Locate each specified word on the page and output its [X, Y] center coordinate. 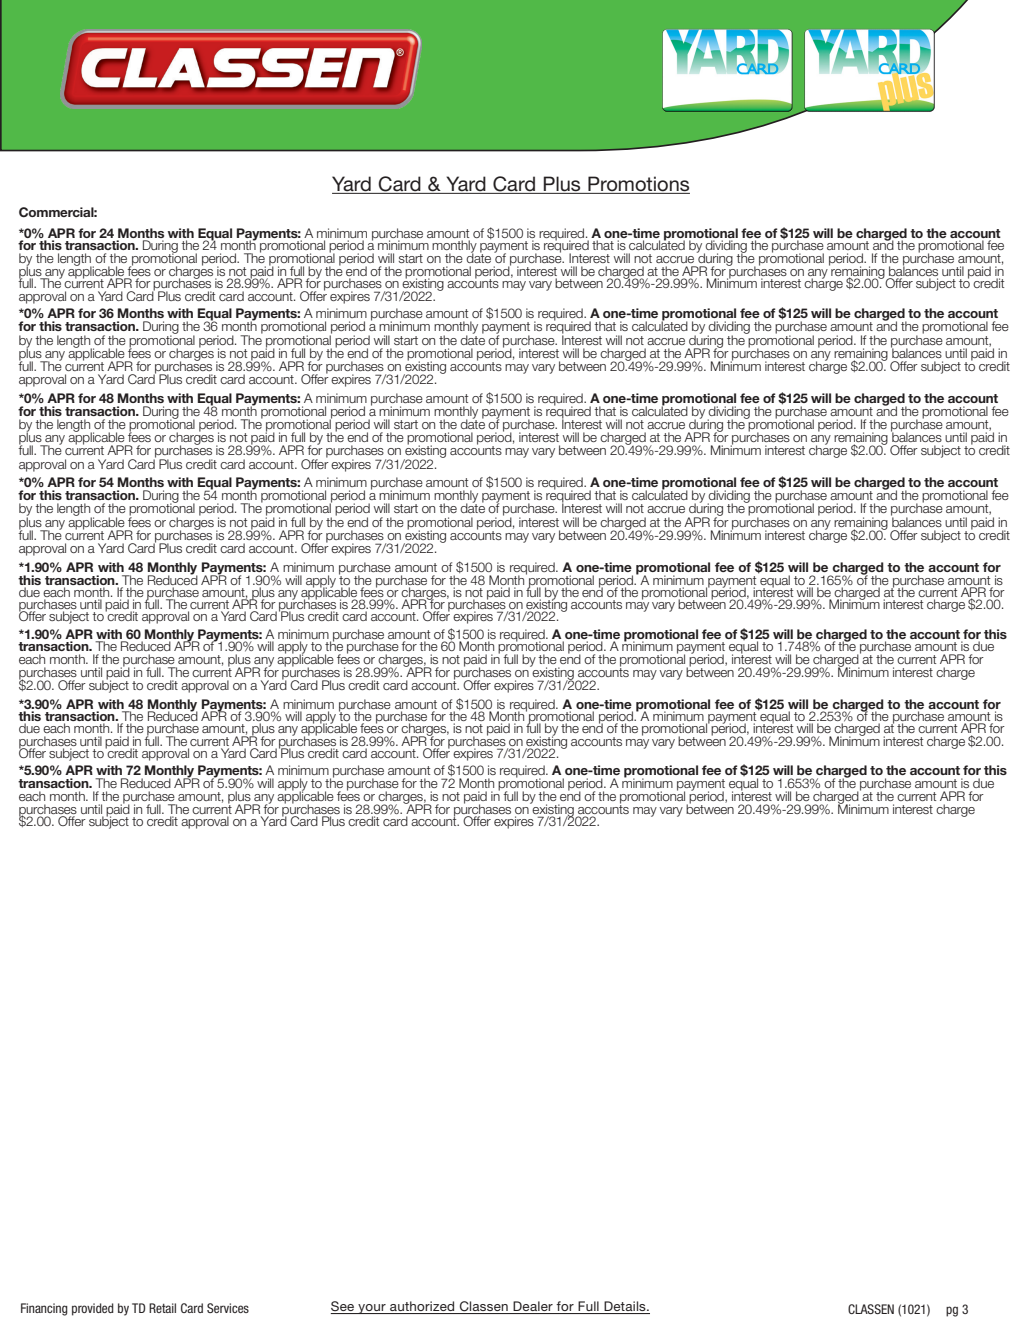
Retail [162, 1308]
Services [228, 1308]
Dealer [533, 1307]
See [344, 1307]
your [372, 1309]
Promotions [638, 185]
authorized [422, 1307]
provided [93, 1309]
